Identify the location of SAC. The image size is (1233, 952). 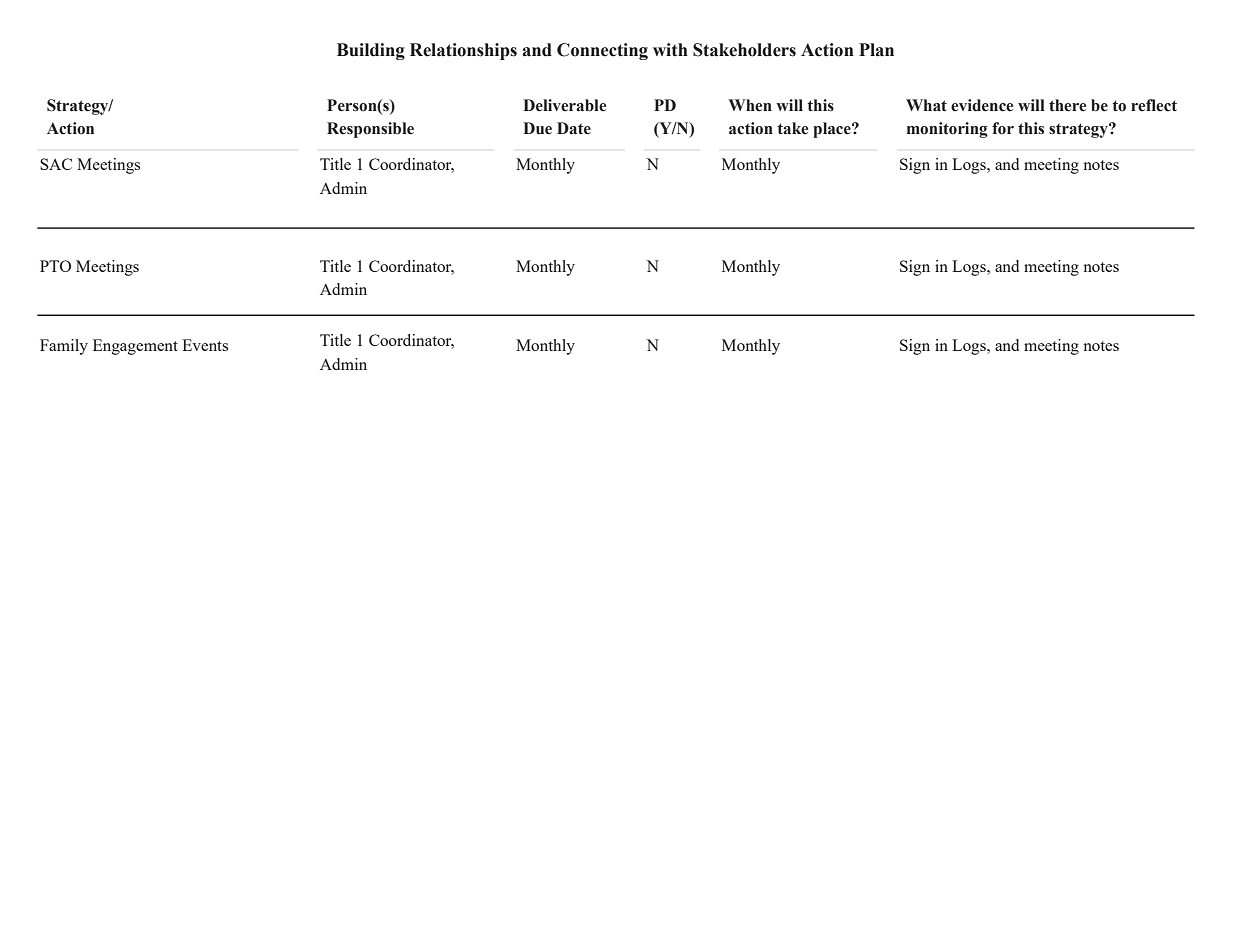
(56, 164).
